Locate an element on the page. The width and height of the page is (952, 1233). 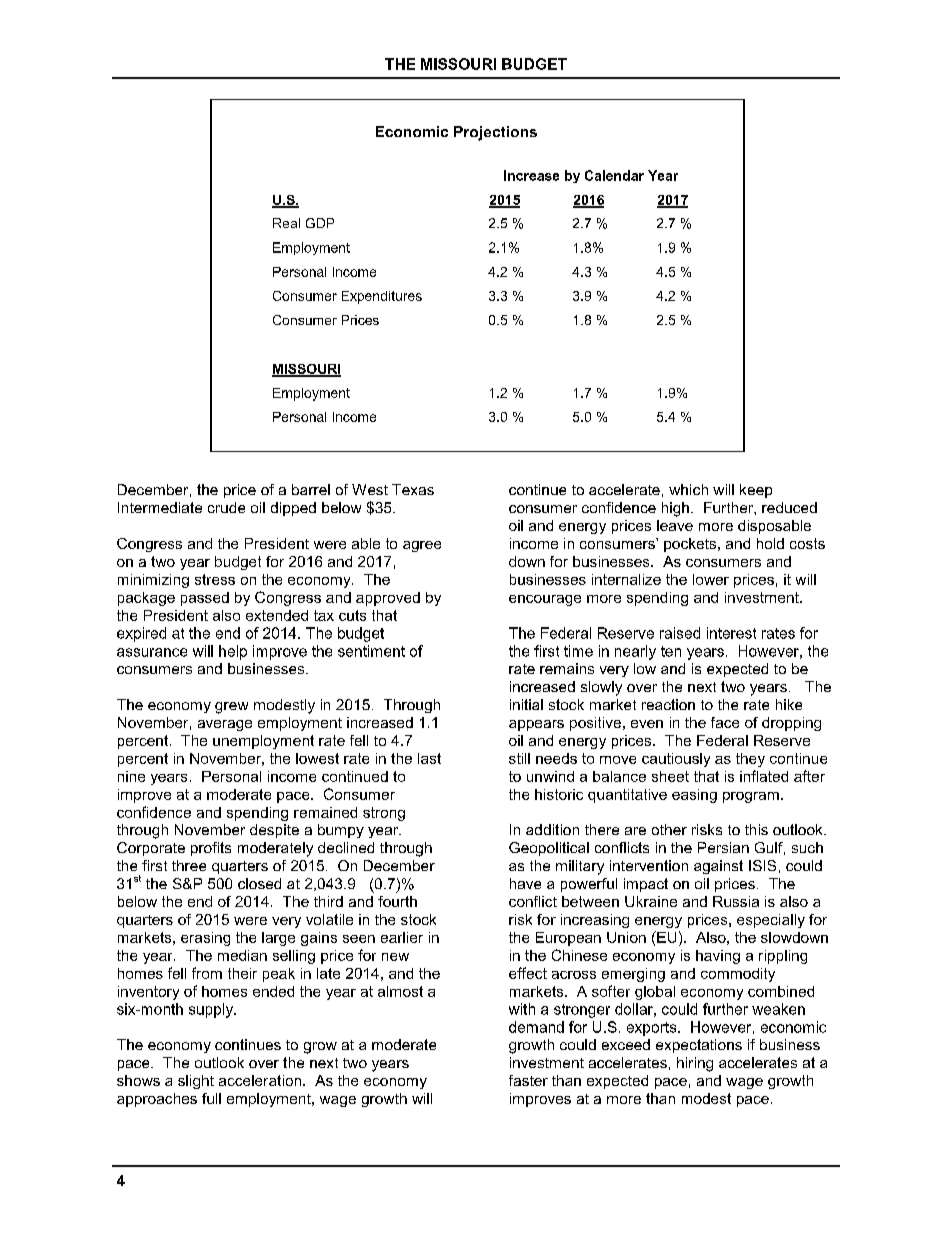
three is located at coordinates (189, 865).
